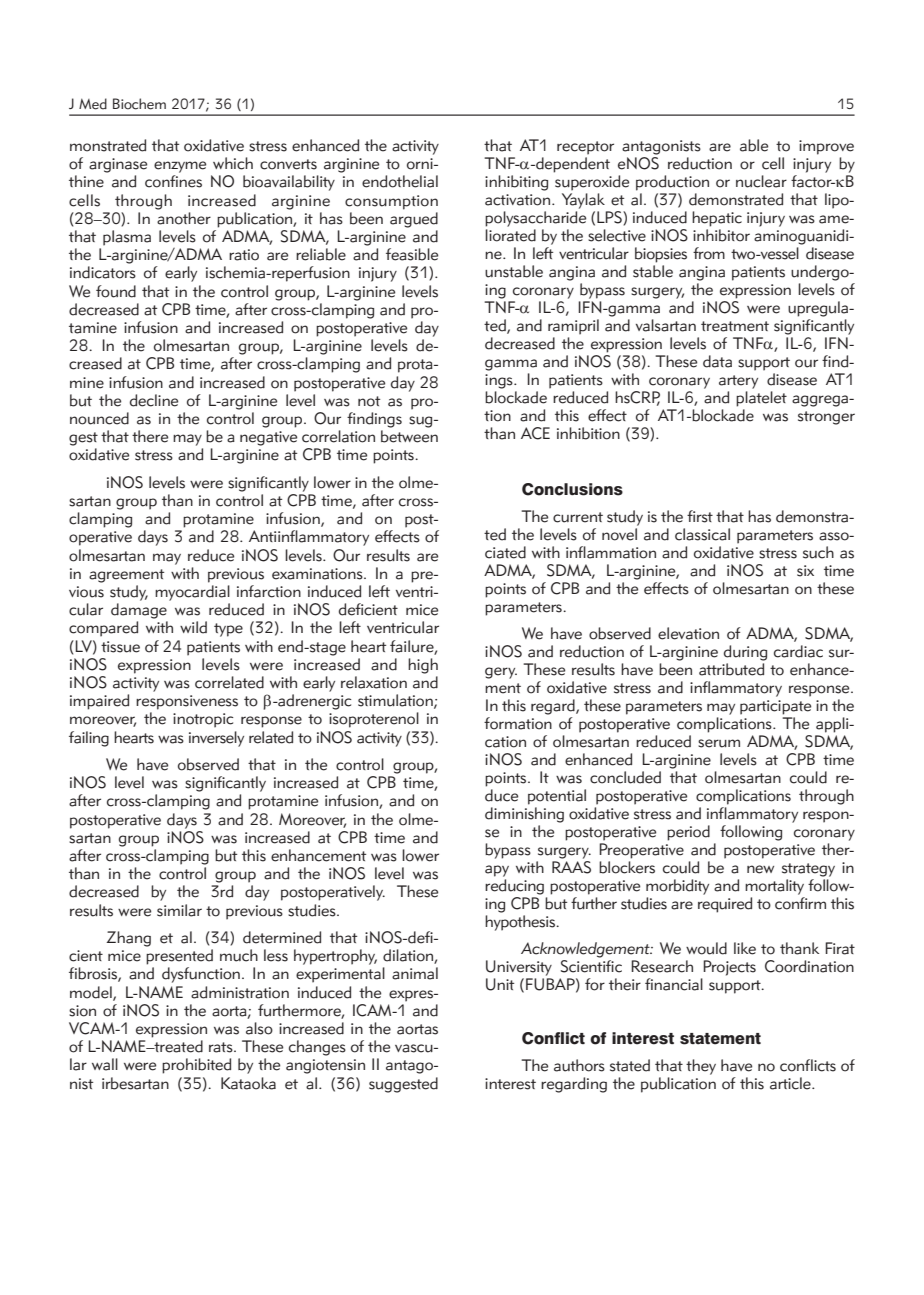  What do you see at coordinates (524, 815) in the screenshot?
I see `diminishing` at bounding box center [524, 815].
